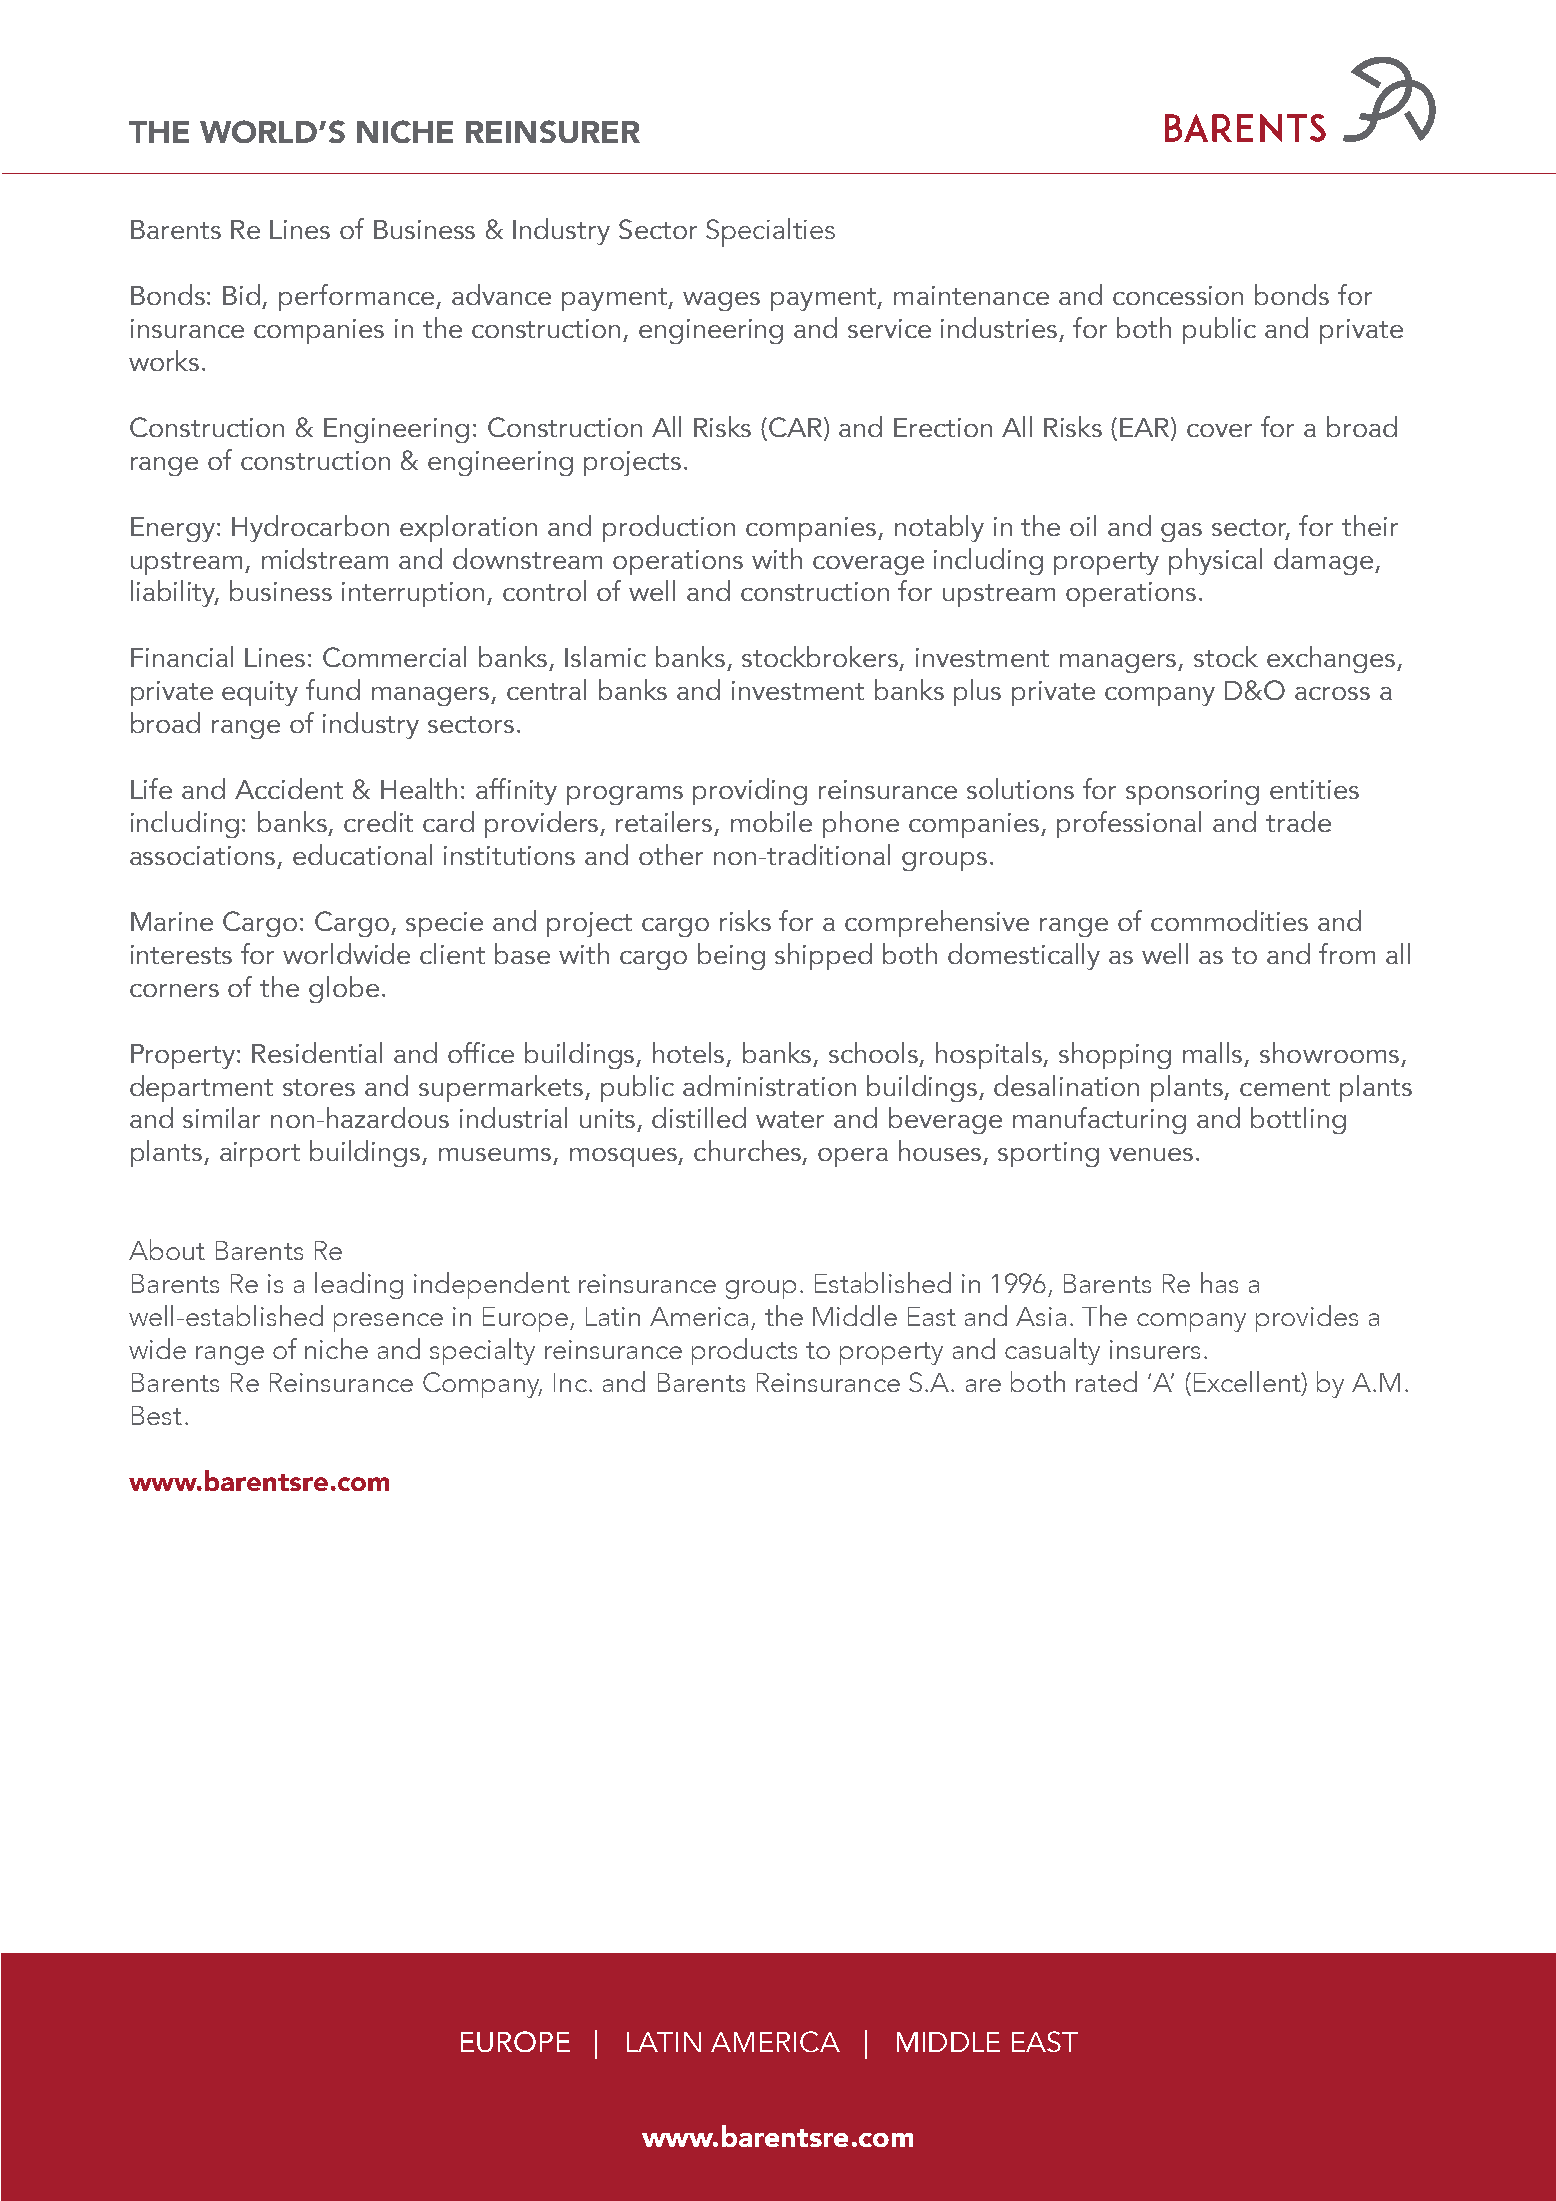 The height and width of the image is (2201, 1556). Describe the element at coordinates (241, 294) in the image. I see `Bid` at that location.
